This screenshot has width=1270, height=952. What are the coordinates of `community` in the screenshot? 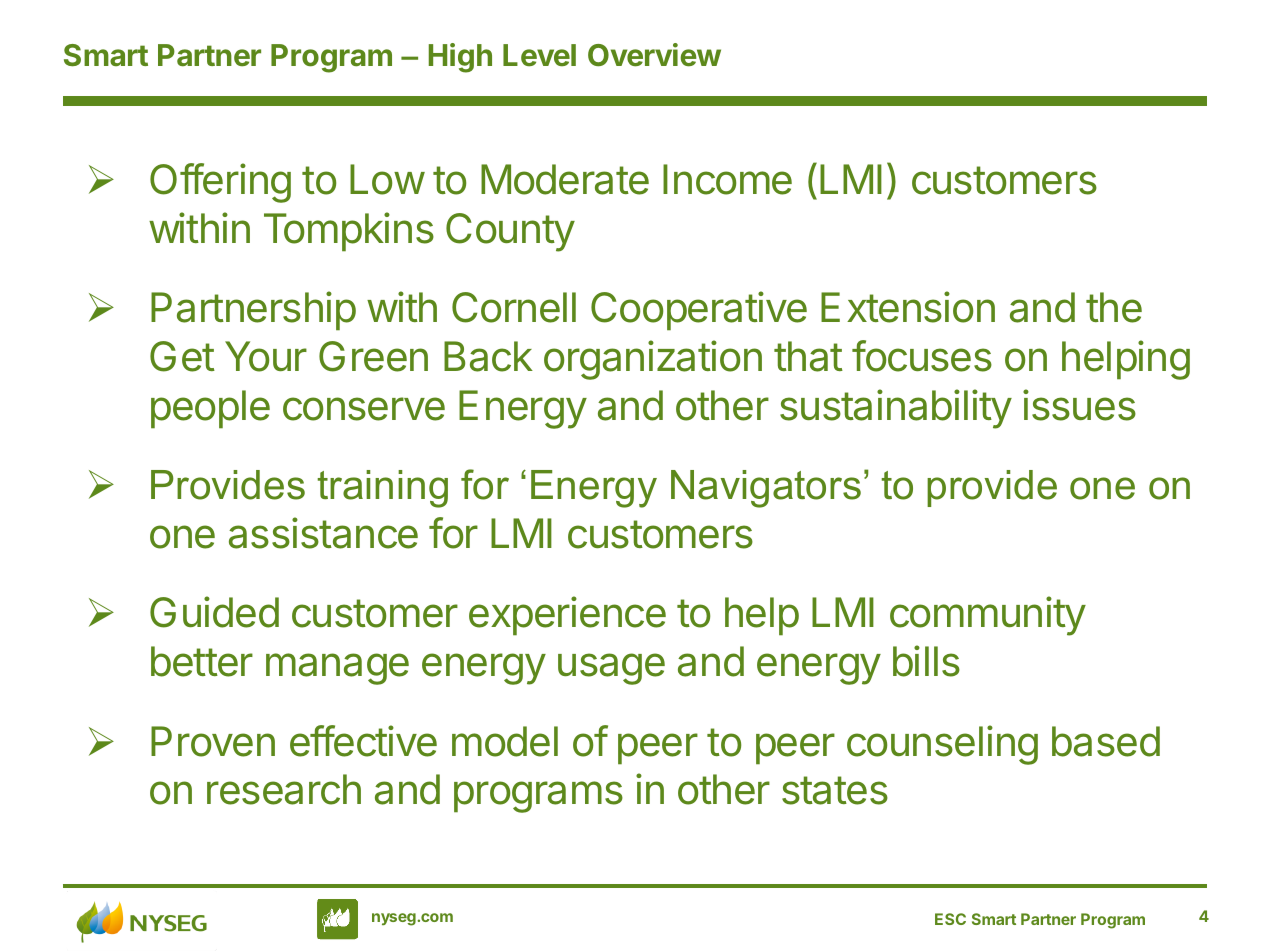 It's located at (988, 616).
